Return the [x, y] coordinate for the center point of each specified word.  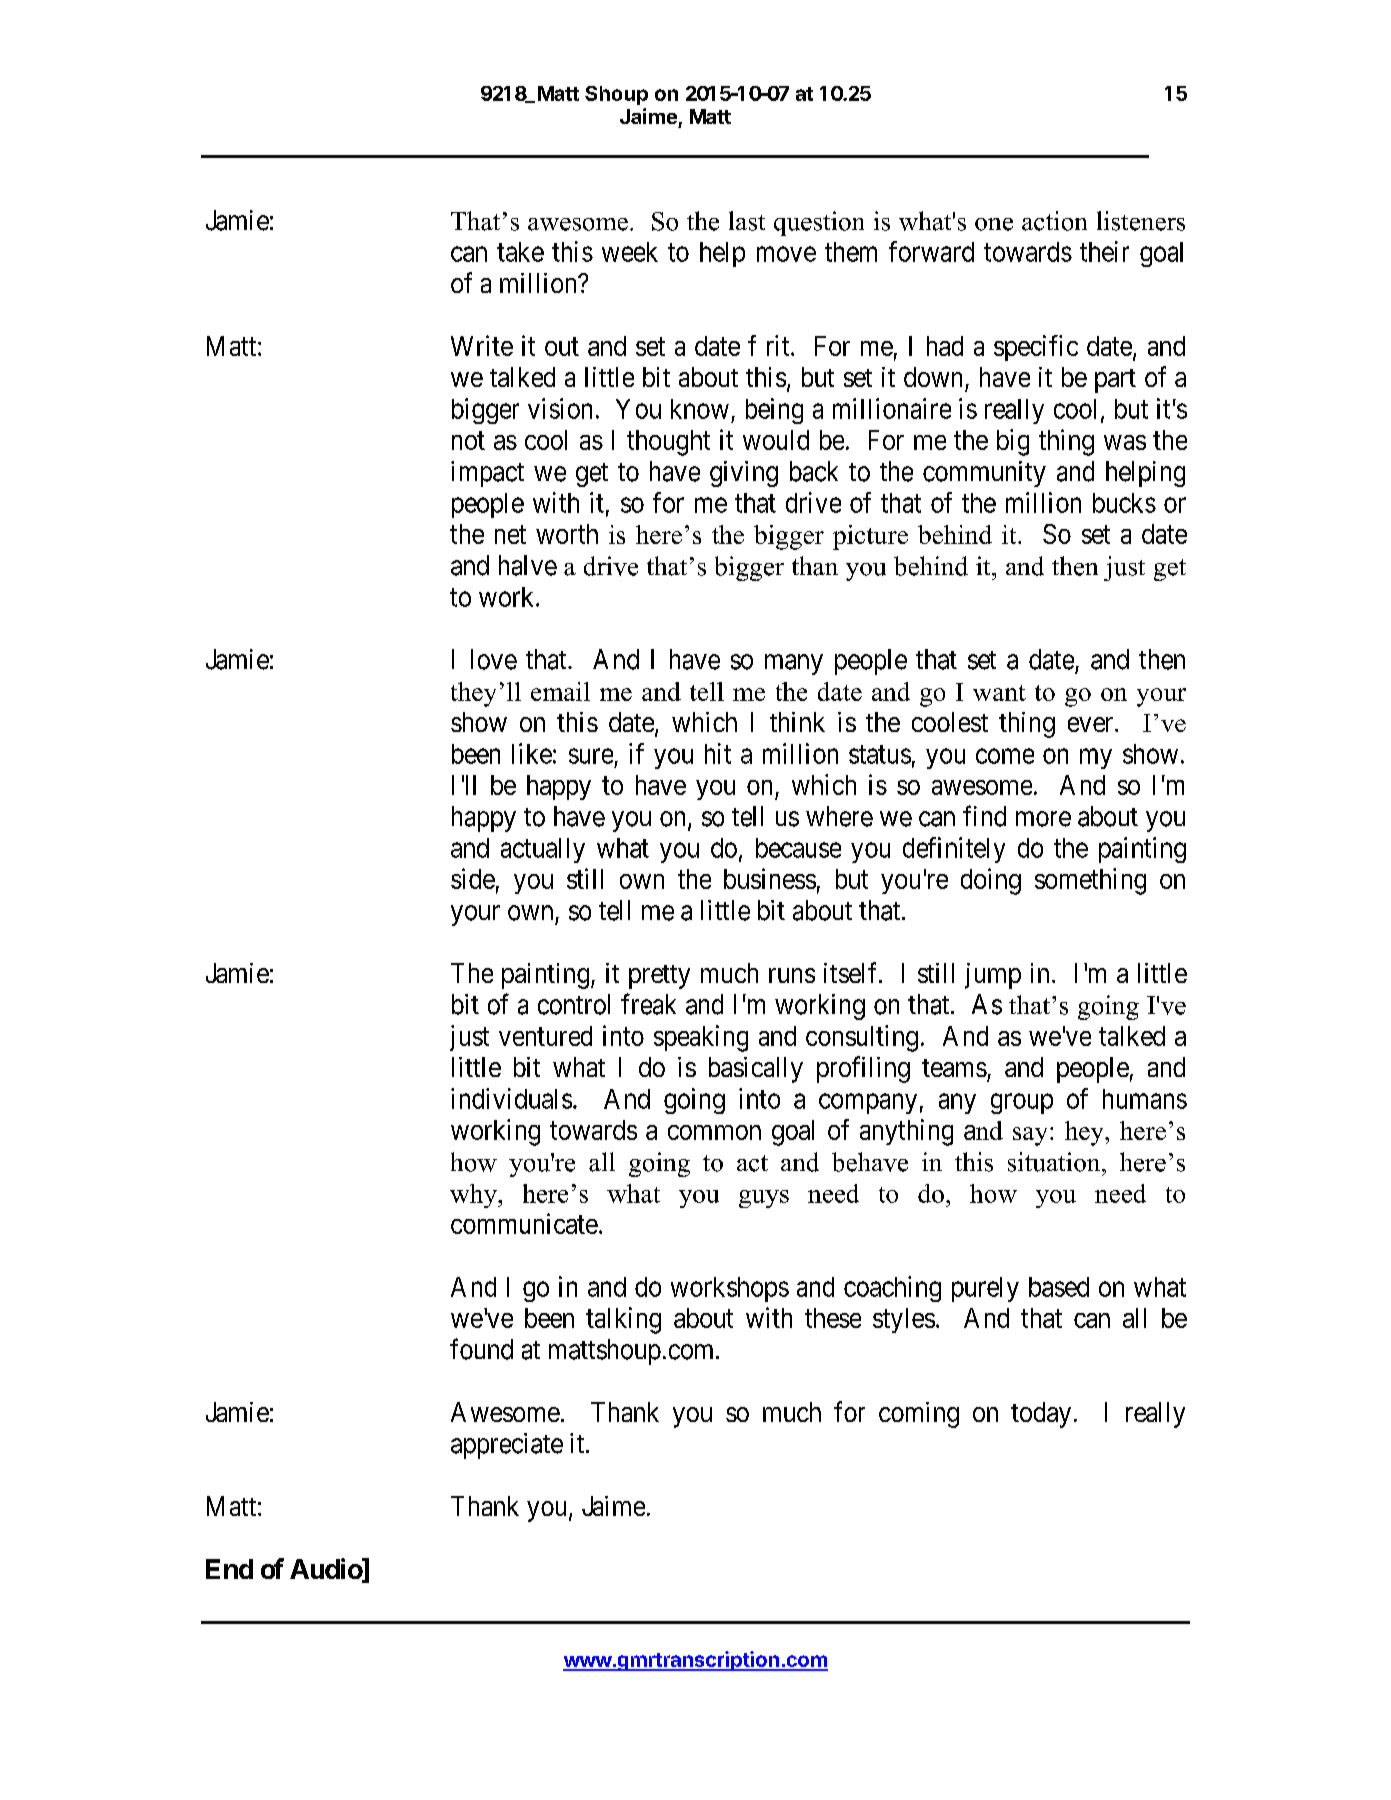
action [1054, 221]
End [229, 1569]
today [1041, 1415]
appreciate [507, 1446]
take [520, 252]
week [630, 252]
